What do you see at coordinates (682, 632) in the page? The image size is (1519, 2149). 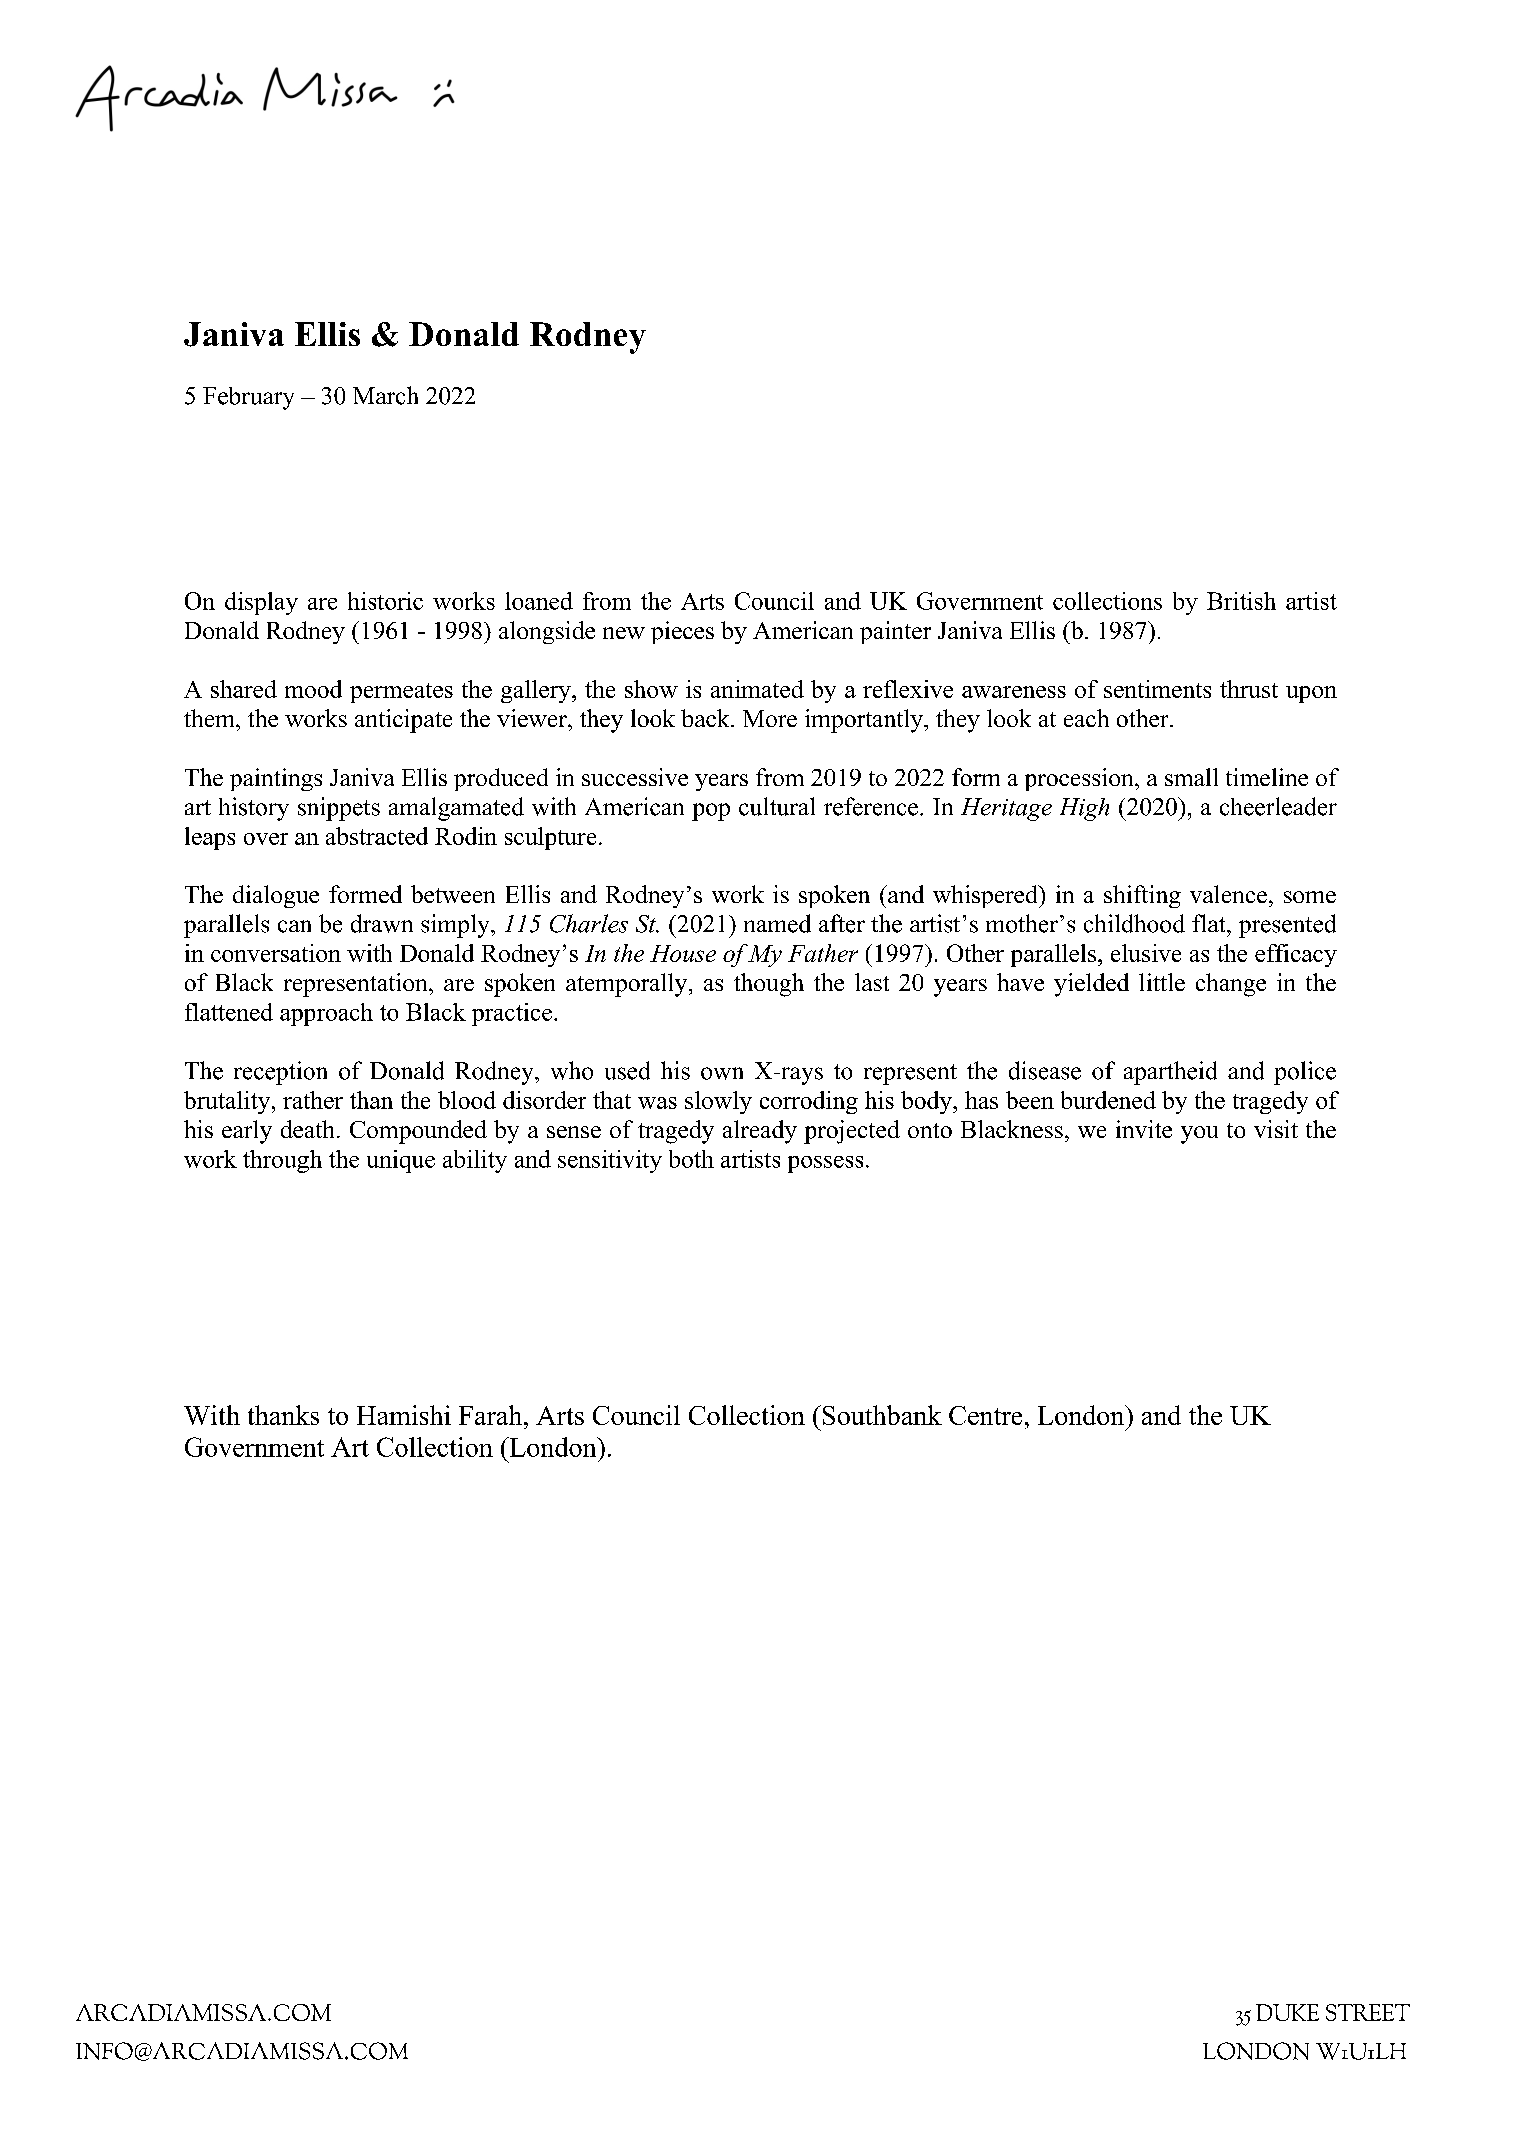 I see `pieces` at bounding box center [682, 632].
